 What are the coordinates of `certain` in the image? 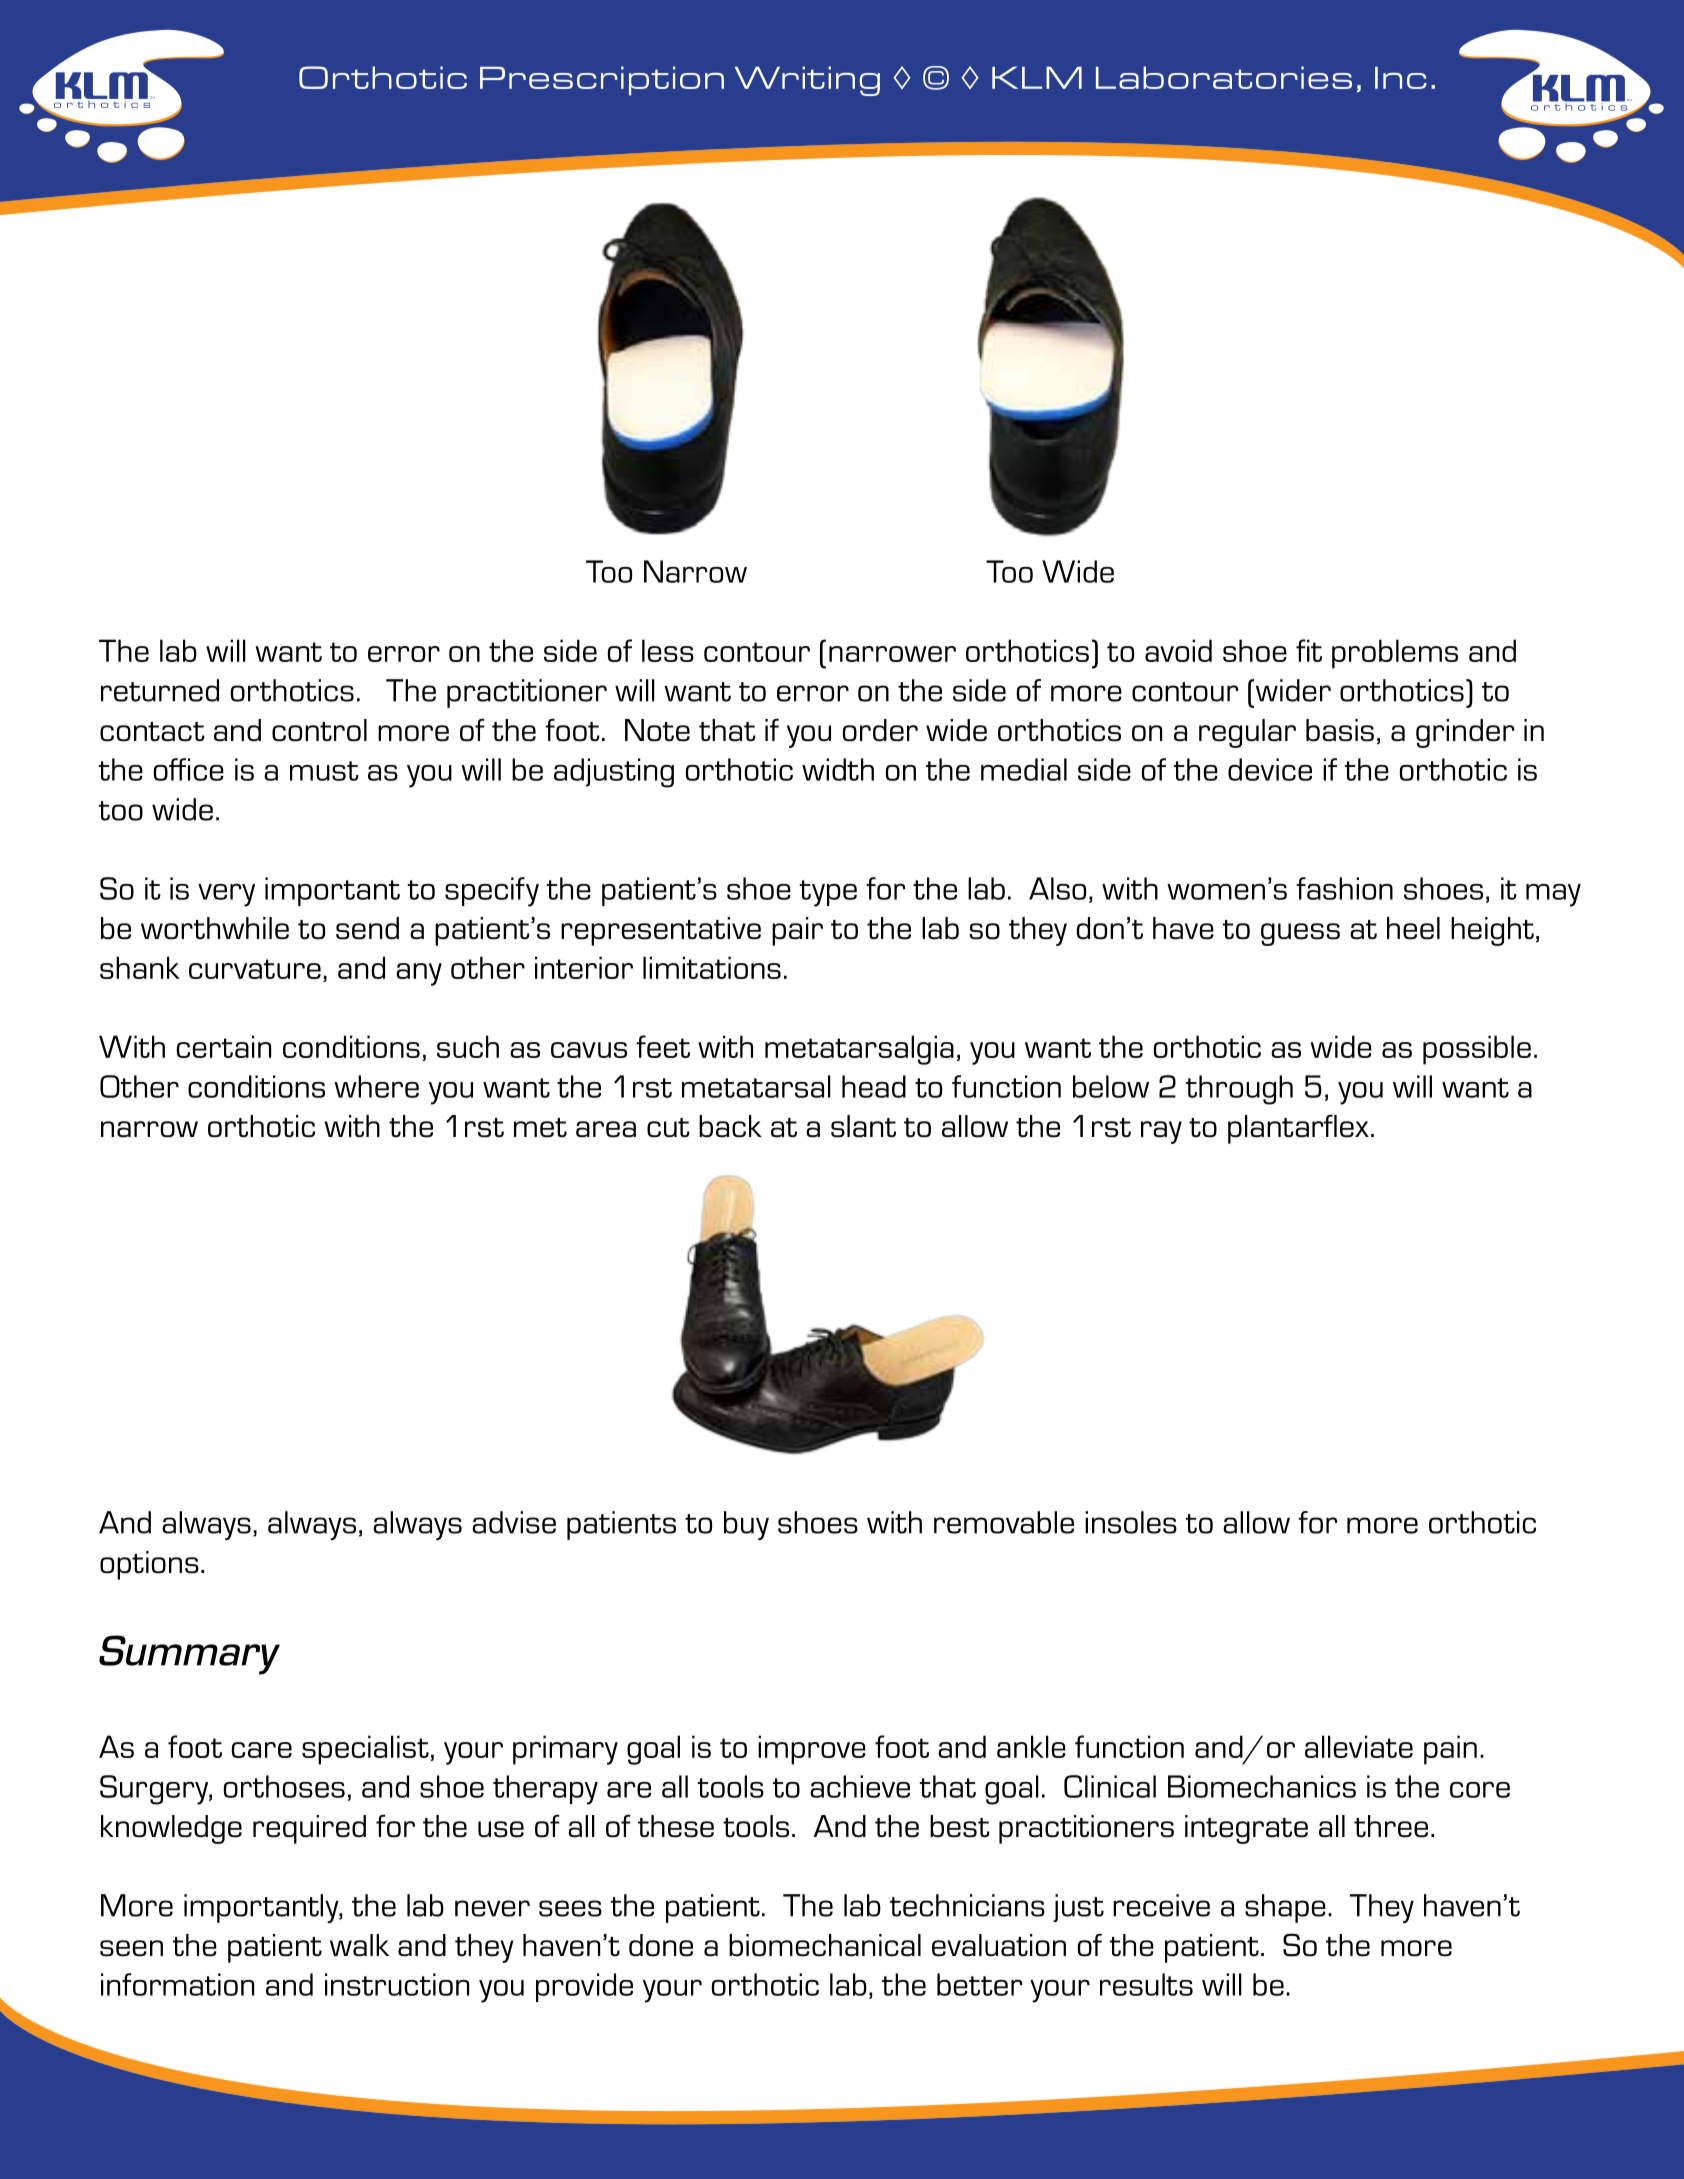 It's located at (224, 1046).
